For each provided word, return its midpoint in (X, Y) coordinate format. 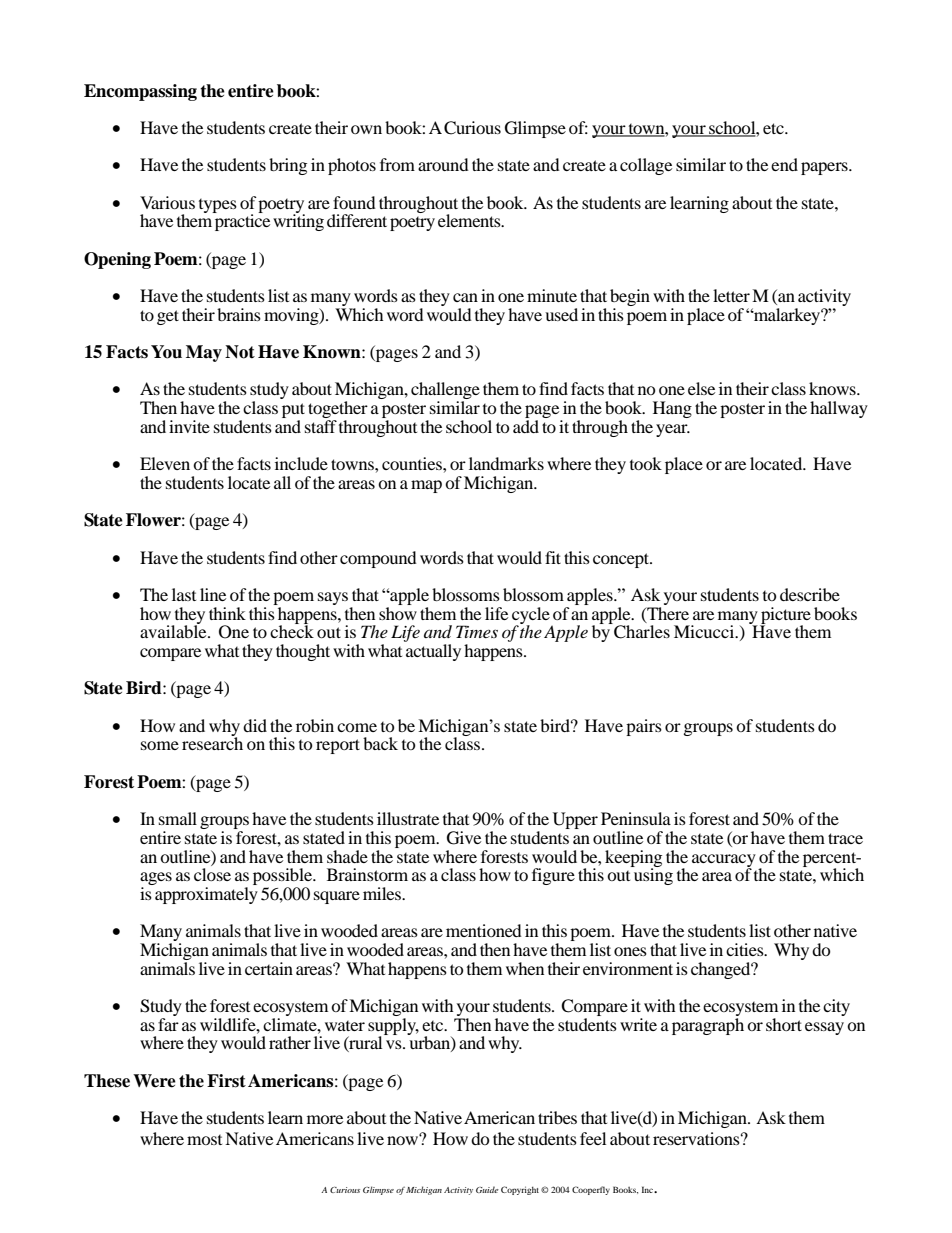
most (204, 1140)
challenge (445, 392)
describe (810, 594)
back (380, 743)
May (204, 353)
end (784, 164)
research (212, 742)
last (184, 594)
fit (553, 557)
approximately (206, 895)
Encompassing (140, 92)
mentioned (484, 930)
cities (746, 949)
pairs (644, 727)
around (443, 164)
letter (731, 295)
